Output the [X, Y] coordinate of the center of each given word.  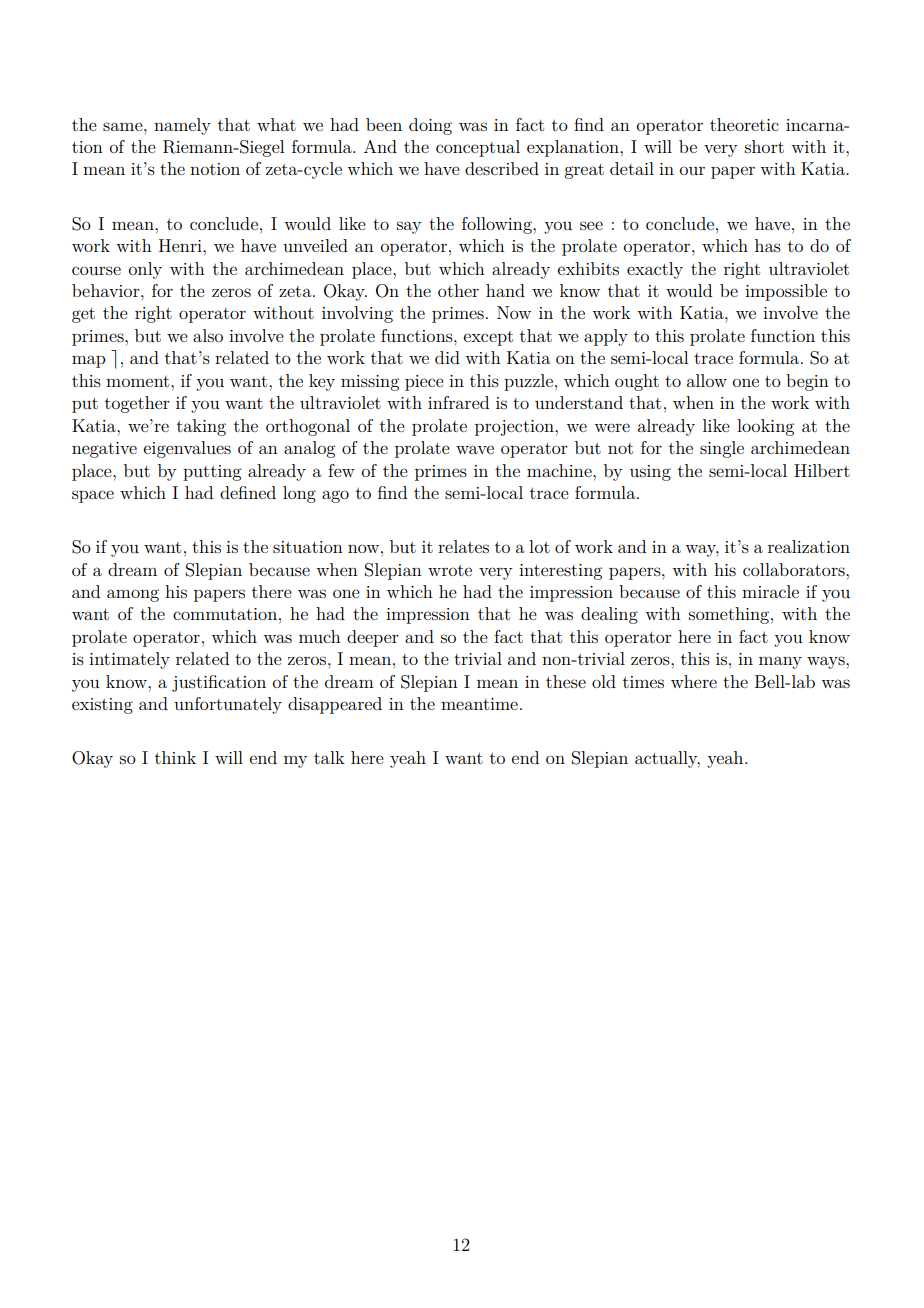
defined [248, 492]
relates [463, 546]
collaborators [795, 569]
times [643, 682]
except [488, 338]
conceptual [478, 148]
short [764, 146]
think [175, 757]
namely [182, 126]
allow [707, 380]
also [208, 335]
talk [329, 757]
